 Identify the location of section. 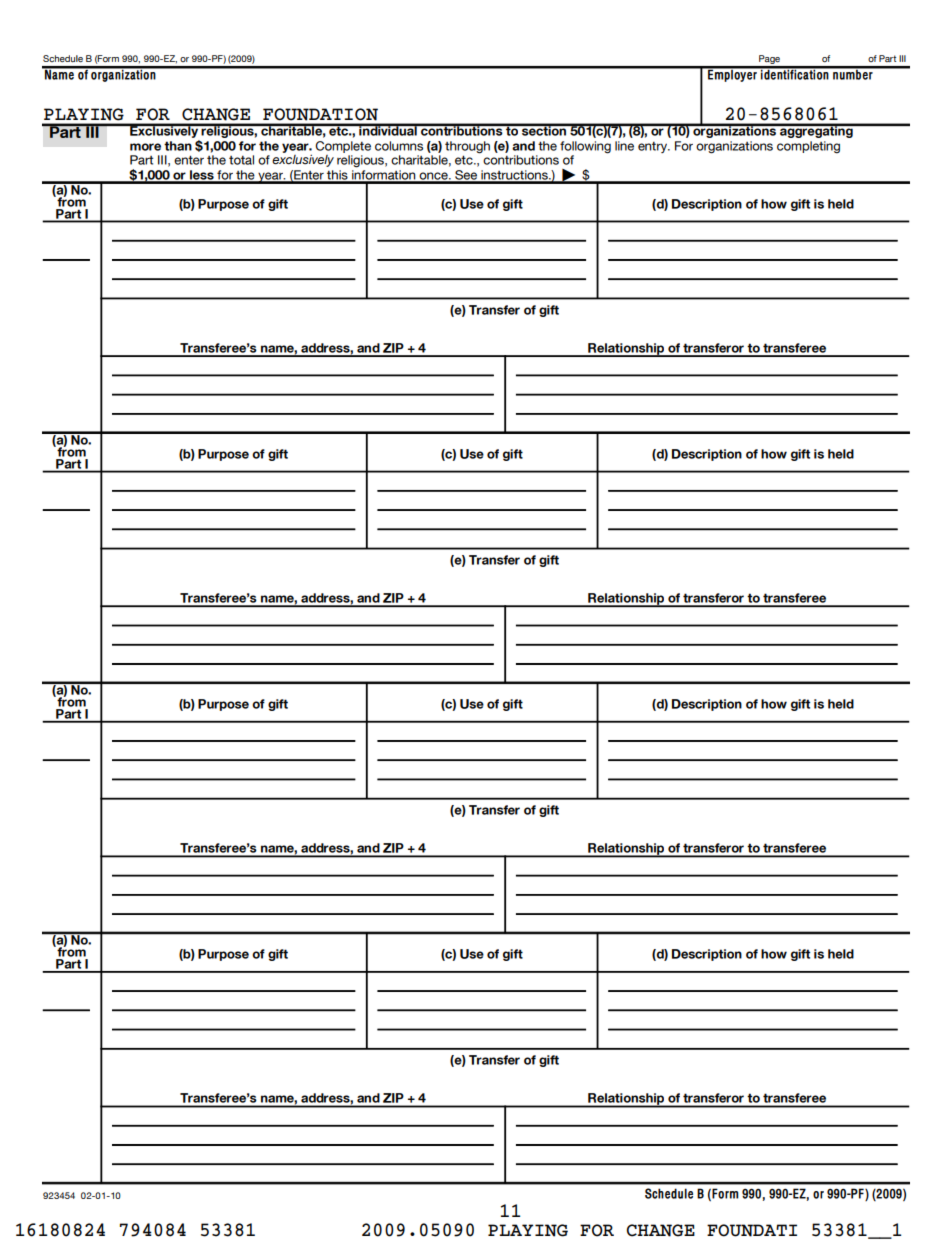
(544, 130).
